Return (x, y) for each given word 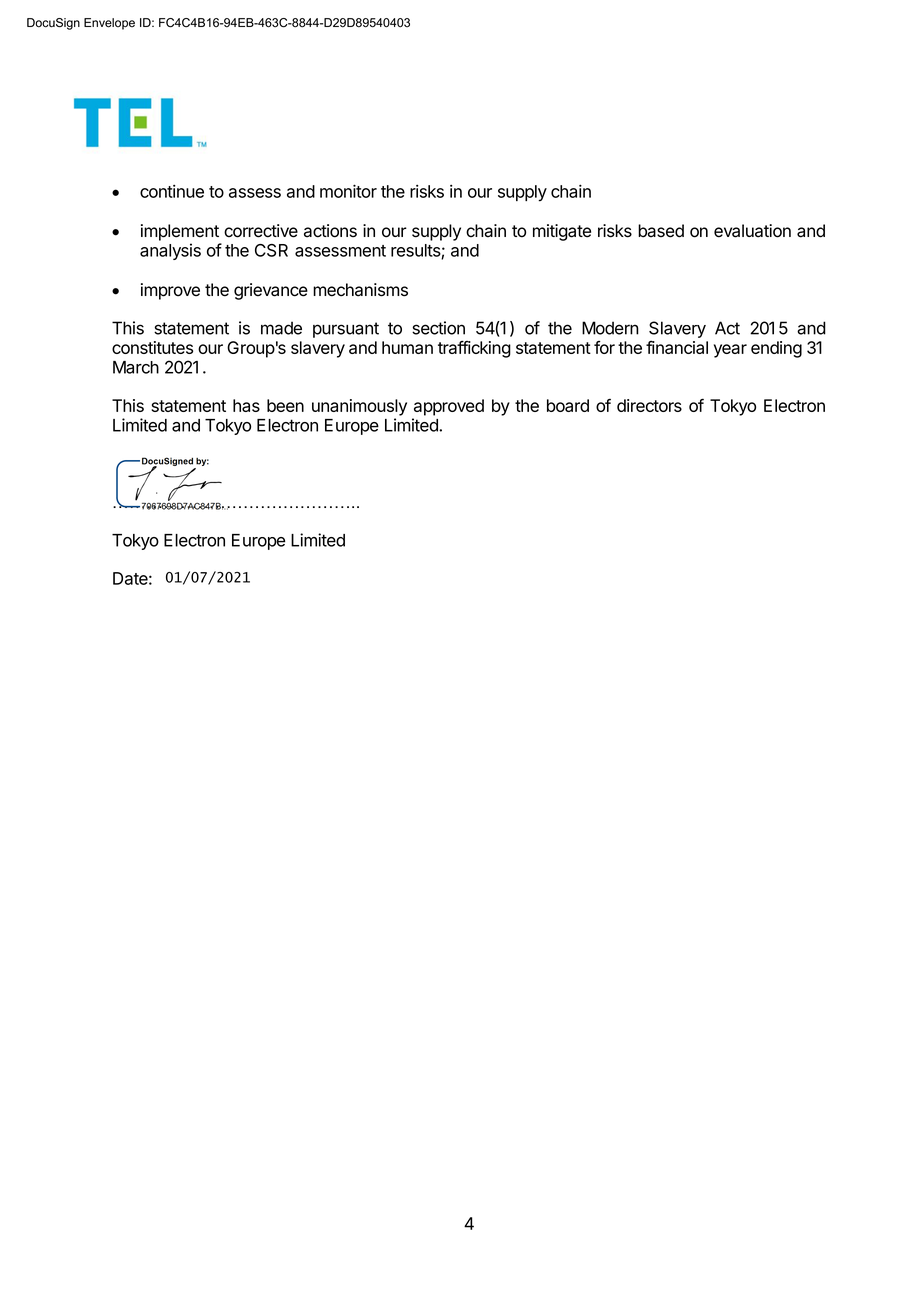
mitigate (562, 232)
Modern (610, 328)
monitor (348, 191)
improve (170, 291)
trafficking (474, 349)
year (730, 351)
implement (180, 232)
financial (677, 347)
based (661, 231)
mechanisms (360, 290)
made (281, 328)
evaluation (752, 231)
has (246, 405)
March (136, 367)
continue (172, 191)
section (438, 328)
